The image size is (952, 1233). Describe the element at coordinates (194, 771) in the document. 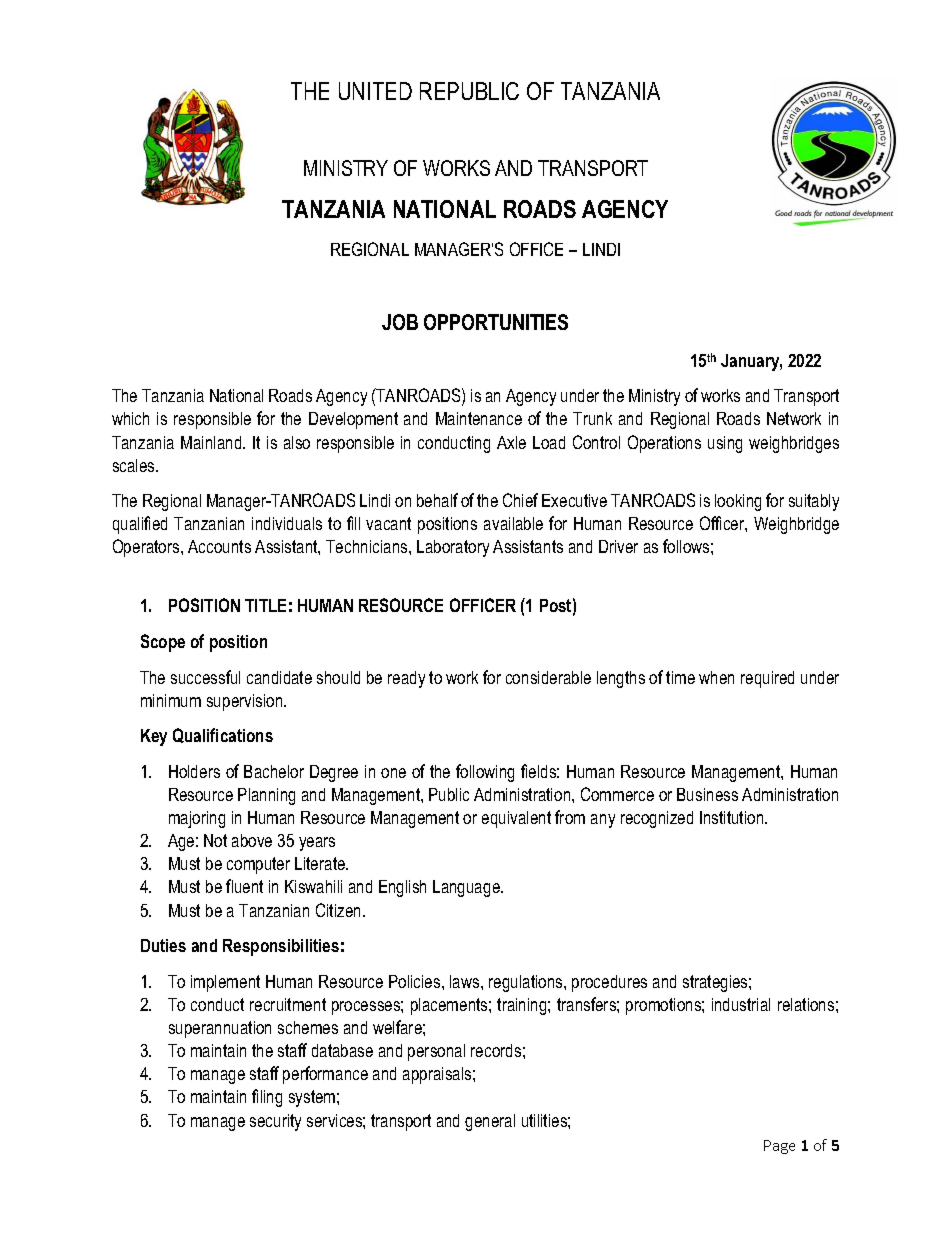

I see `Holders` at that location.
